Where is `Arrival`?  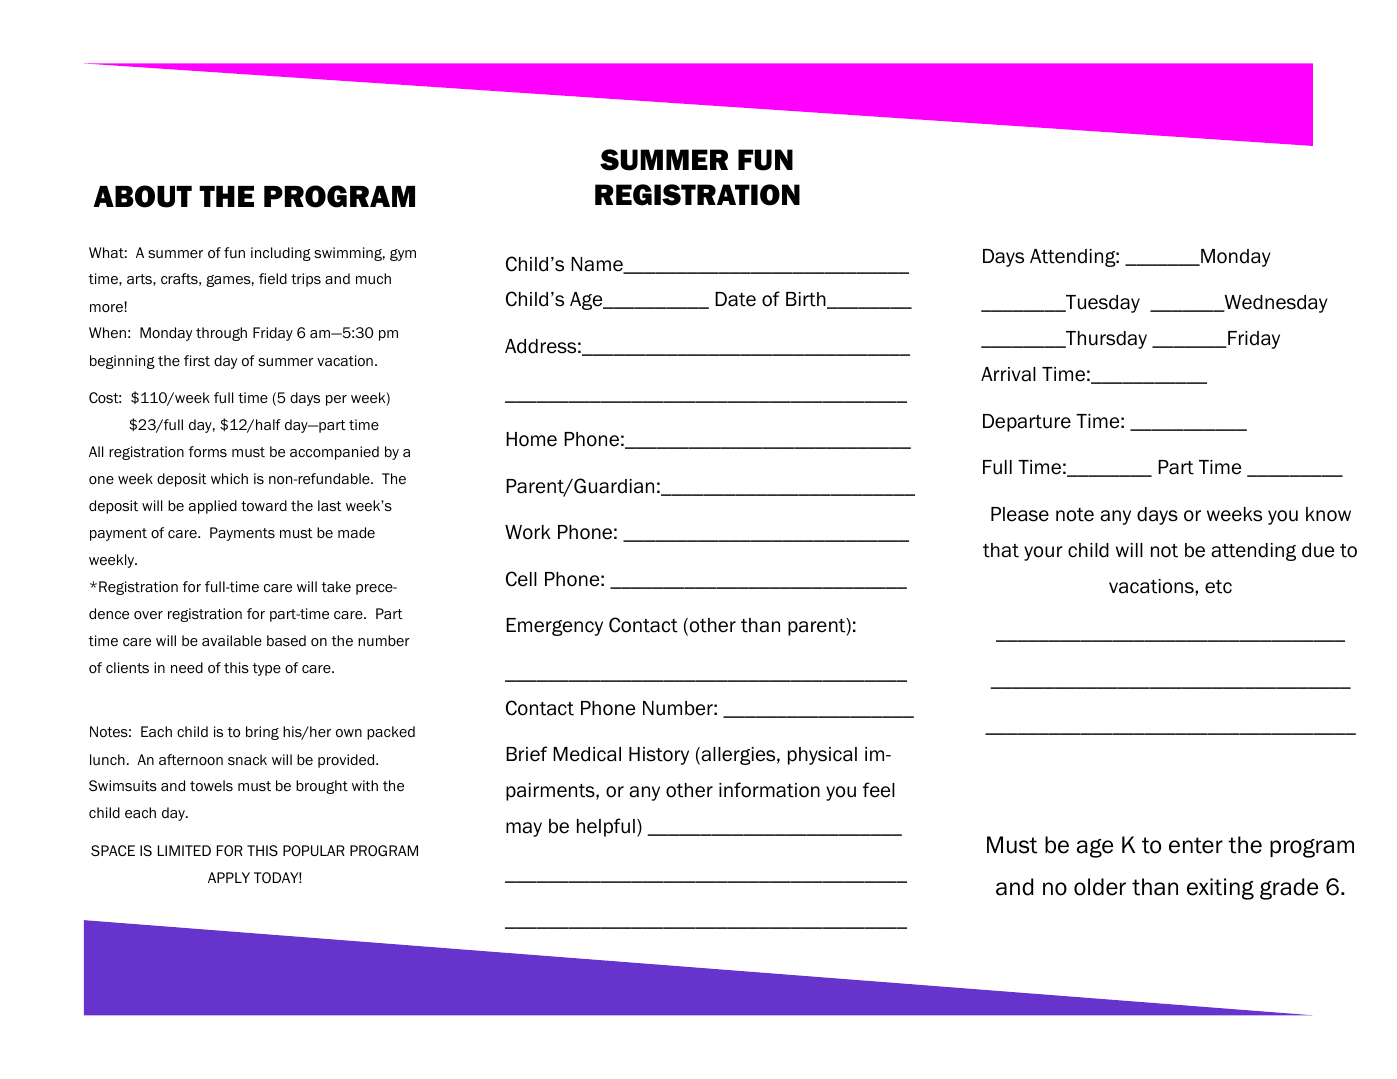
Arrival is located at coordinates (1008, 374).
